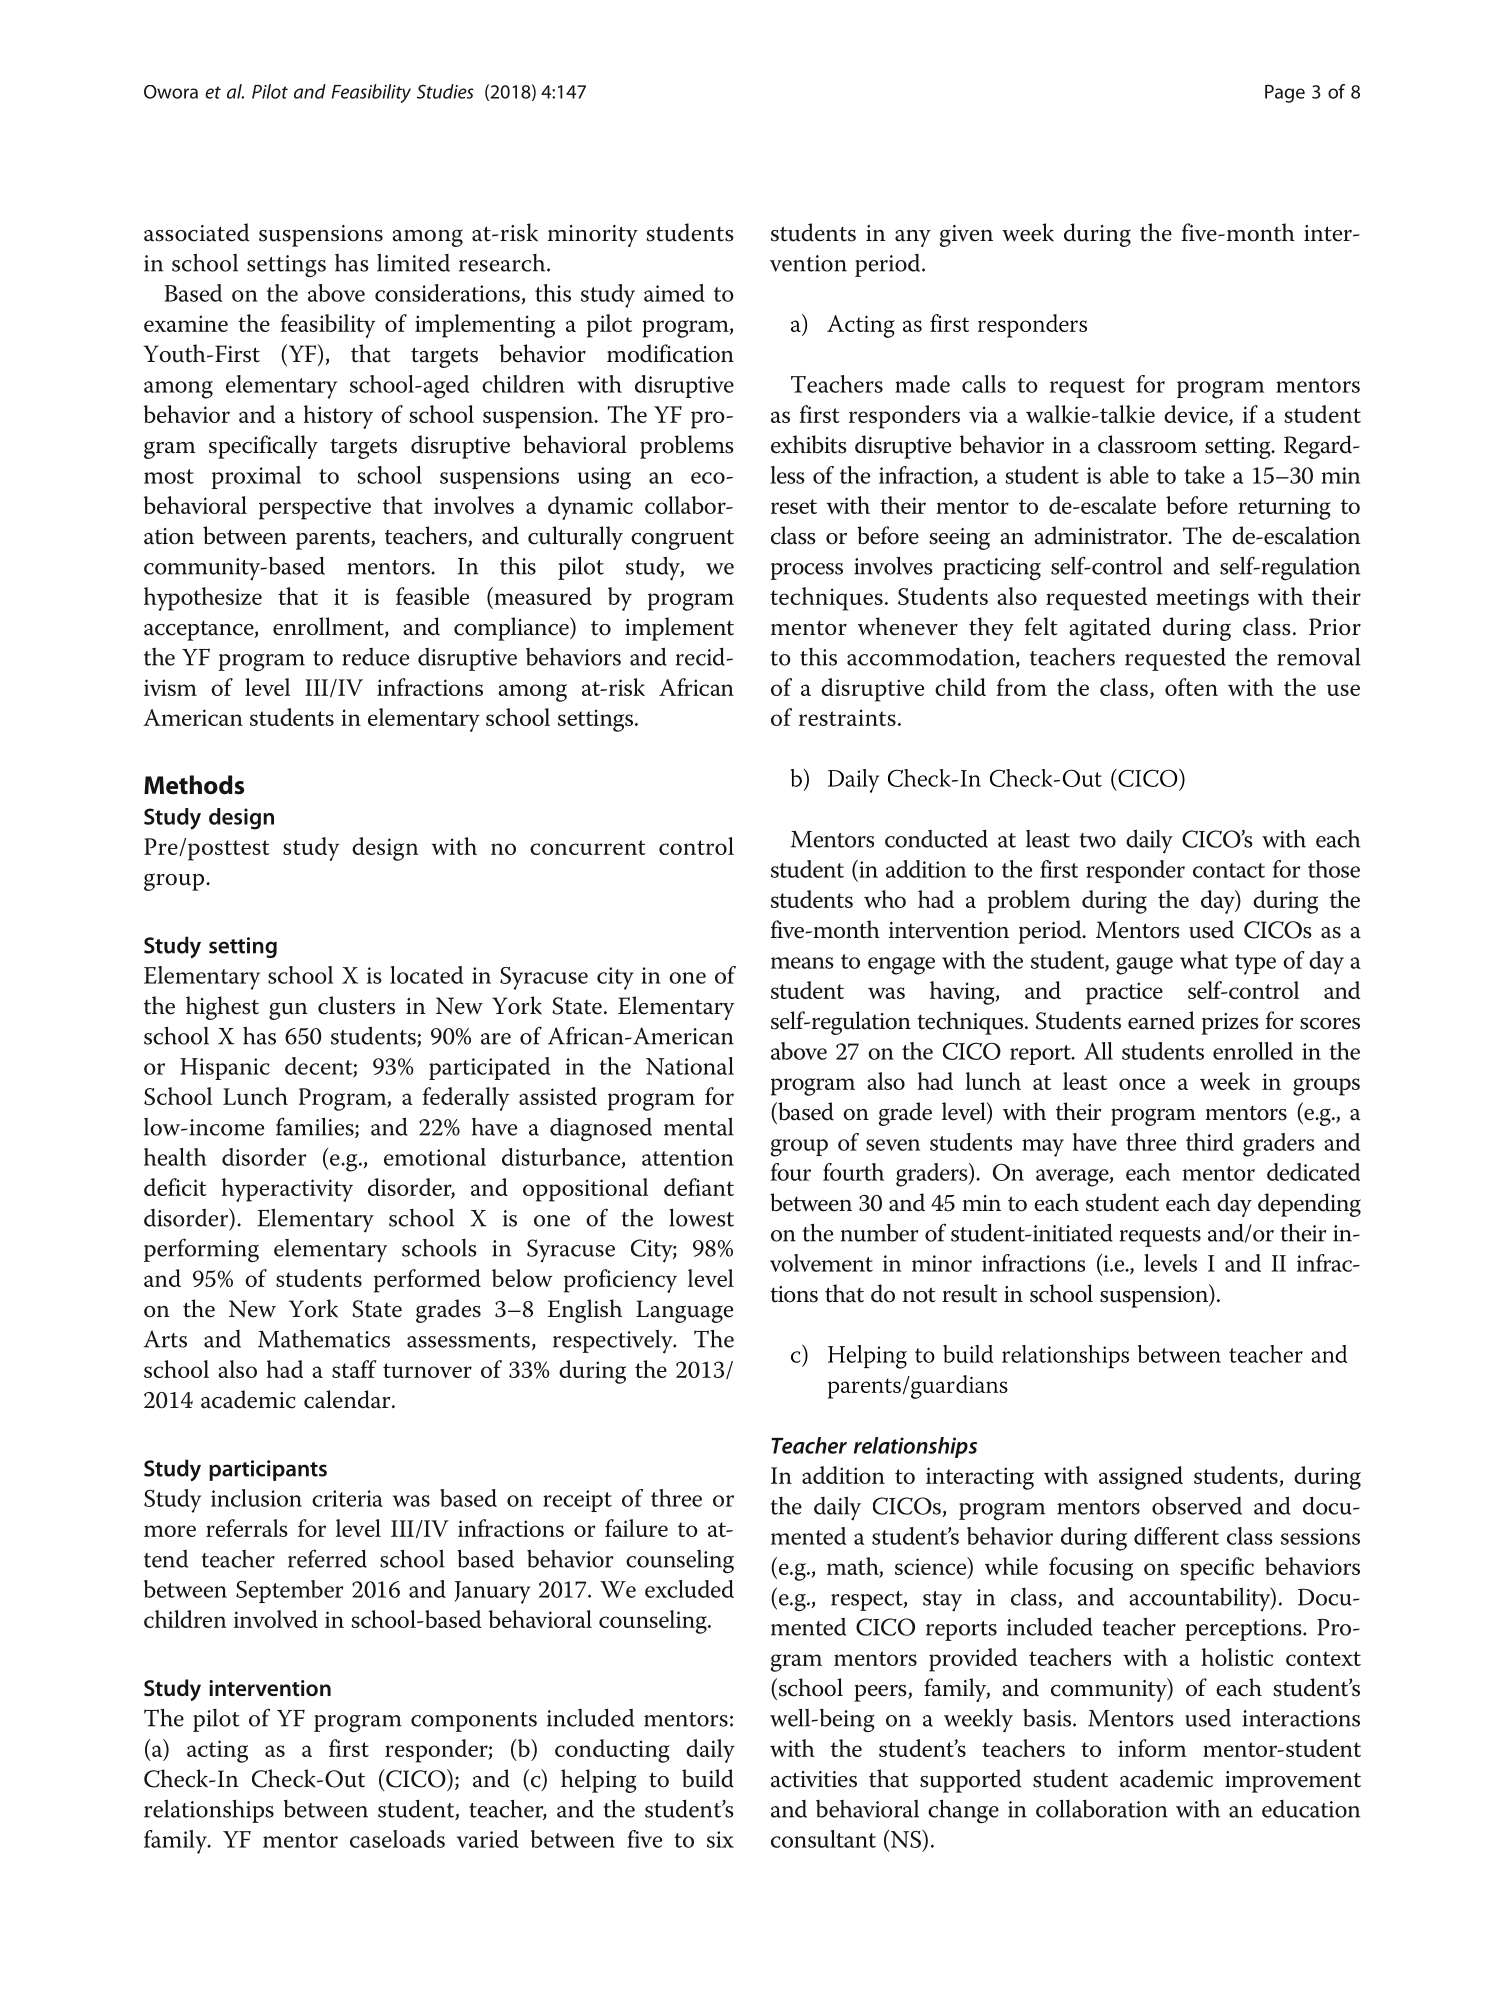 The image size is (1504, 1998). I want to click on Page, so click(1285, 94).
